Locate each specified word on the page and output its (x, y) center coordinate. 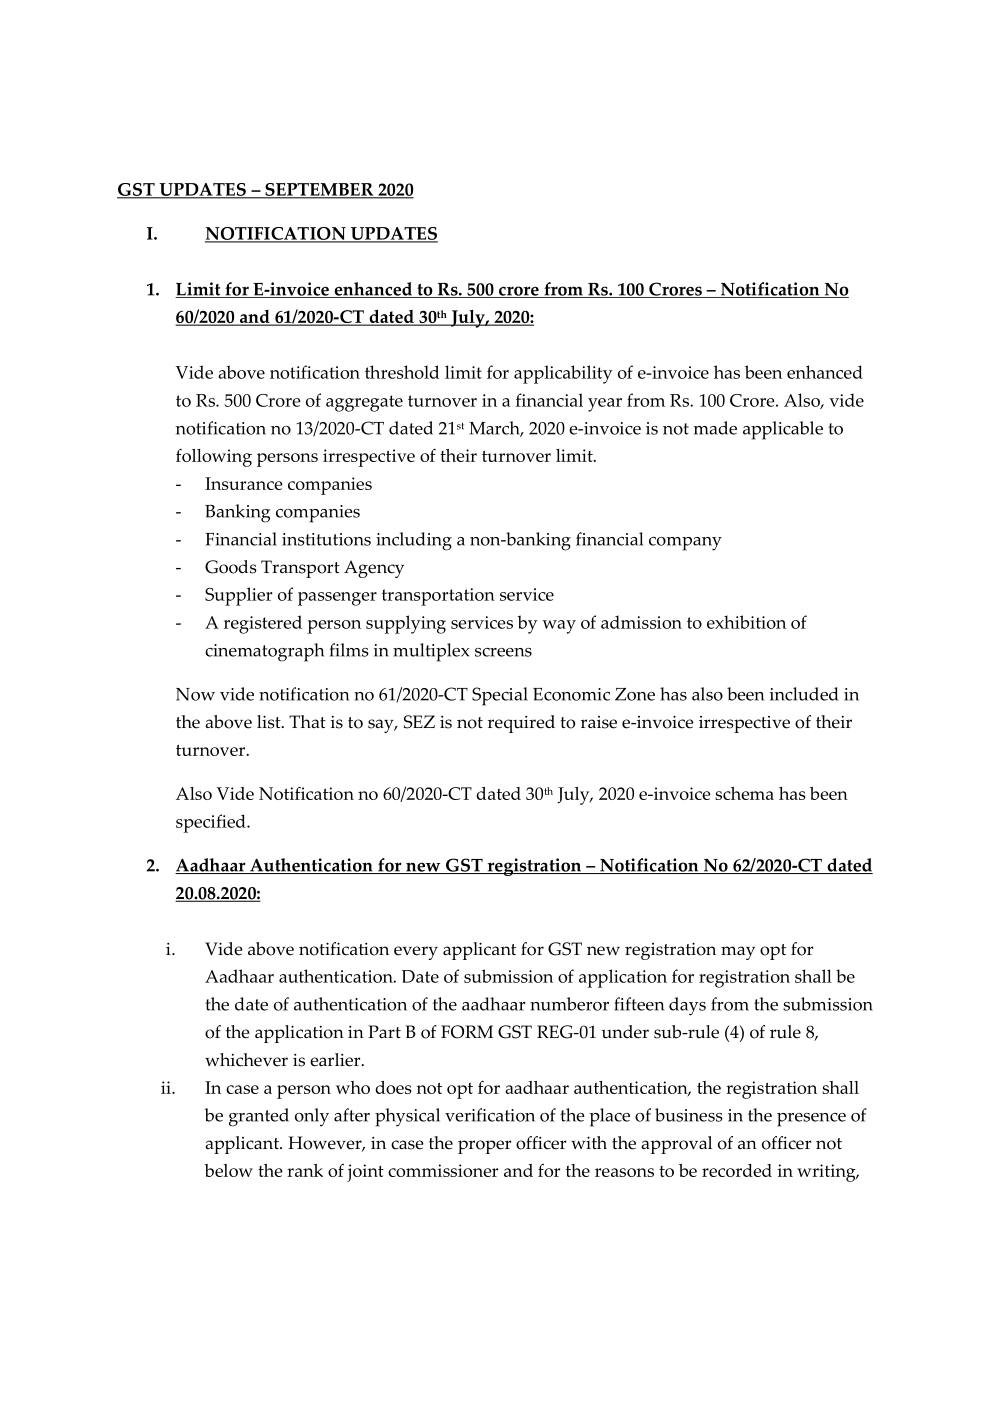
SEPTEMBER (319, 191)
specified (212, 823)
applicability (563, 374)
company (685, 544)
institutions (326, 539)
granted (259, 1117)
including (414, 541)
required (521, 724)
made (715, 428)
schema (744, 793)
